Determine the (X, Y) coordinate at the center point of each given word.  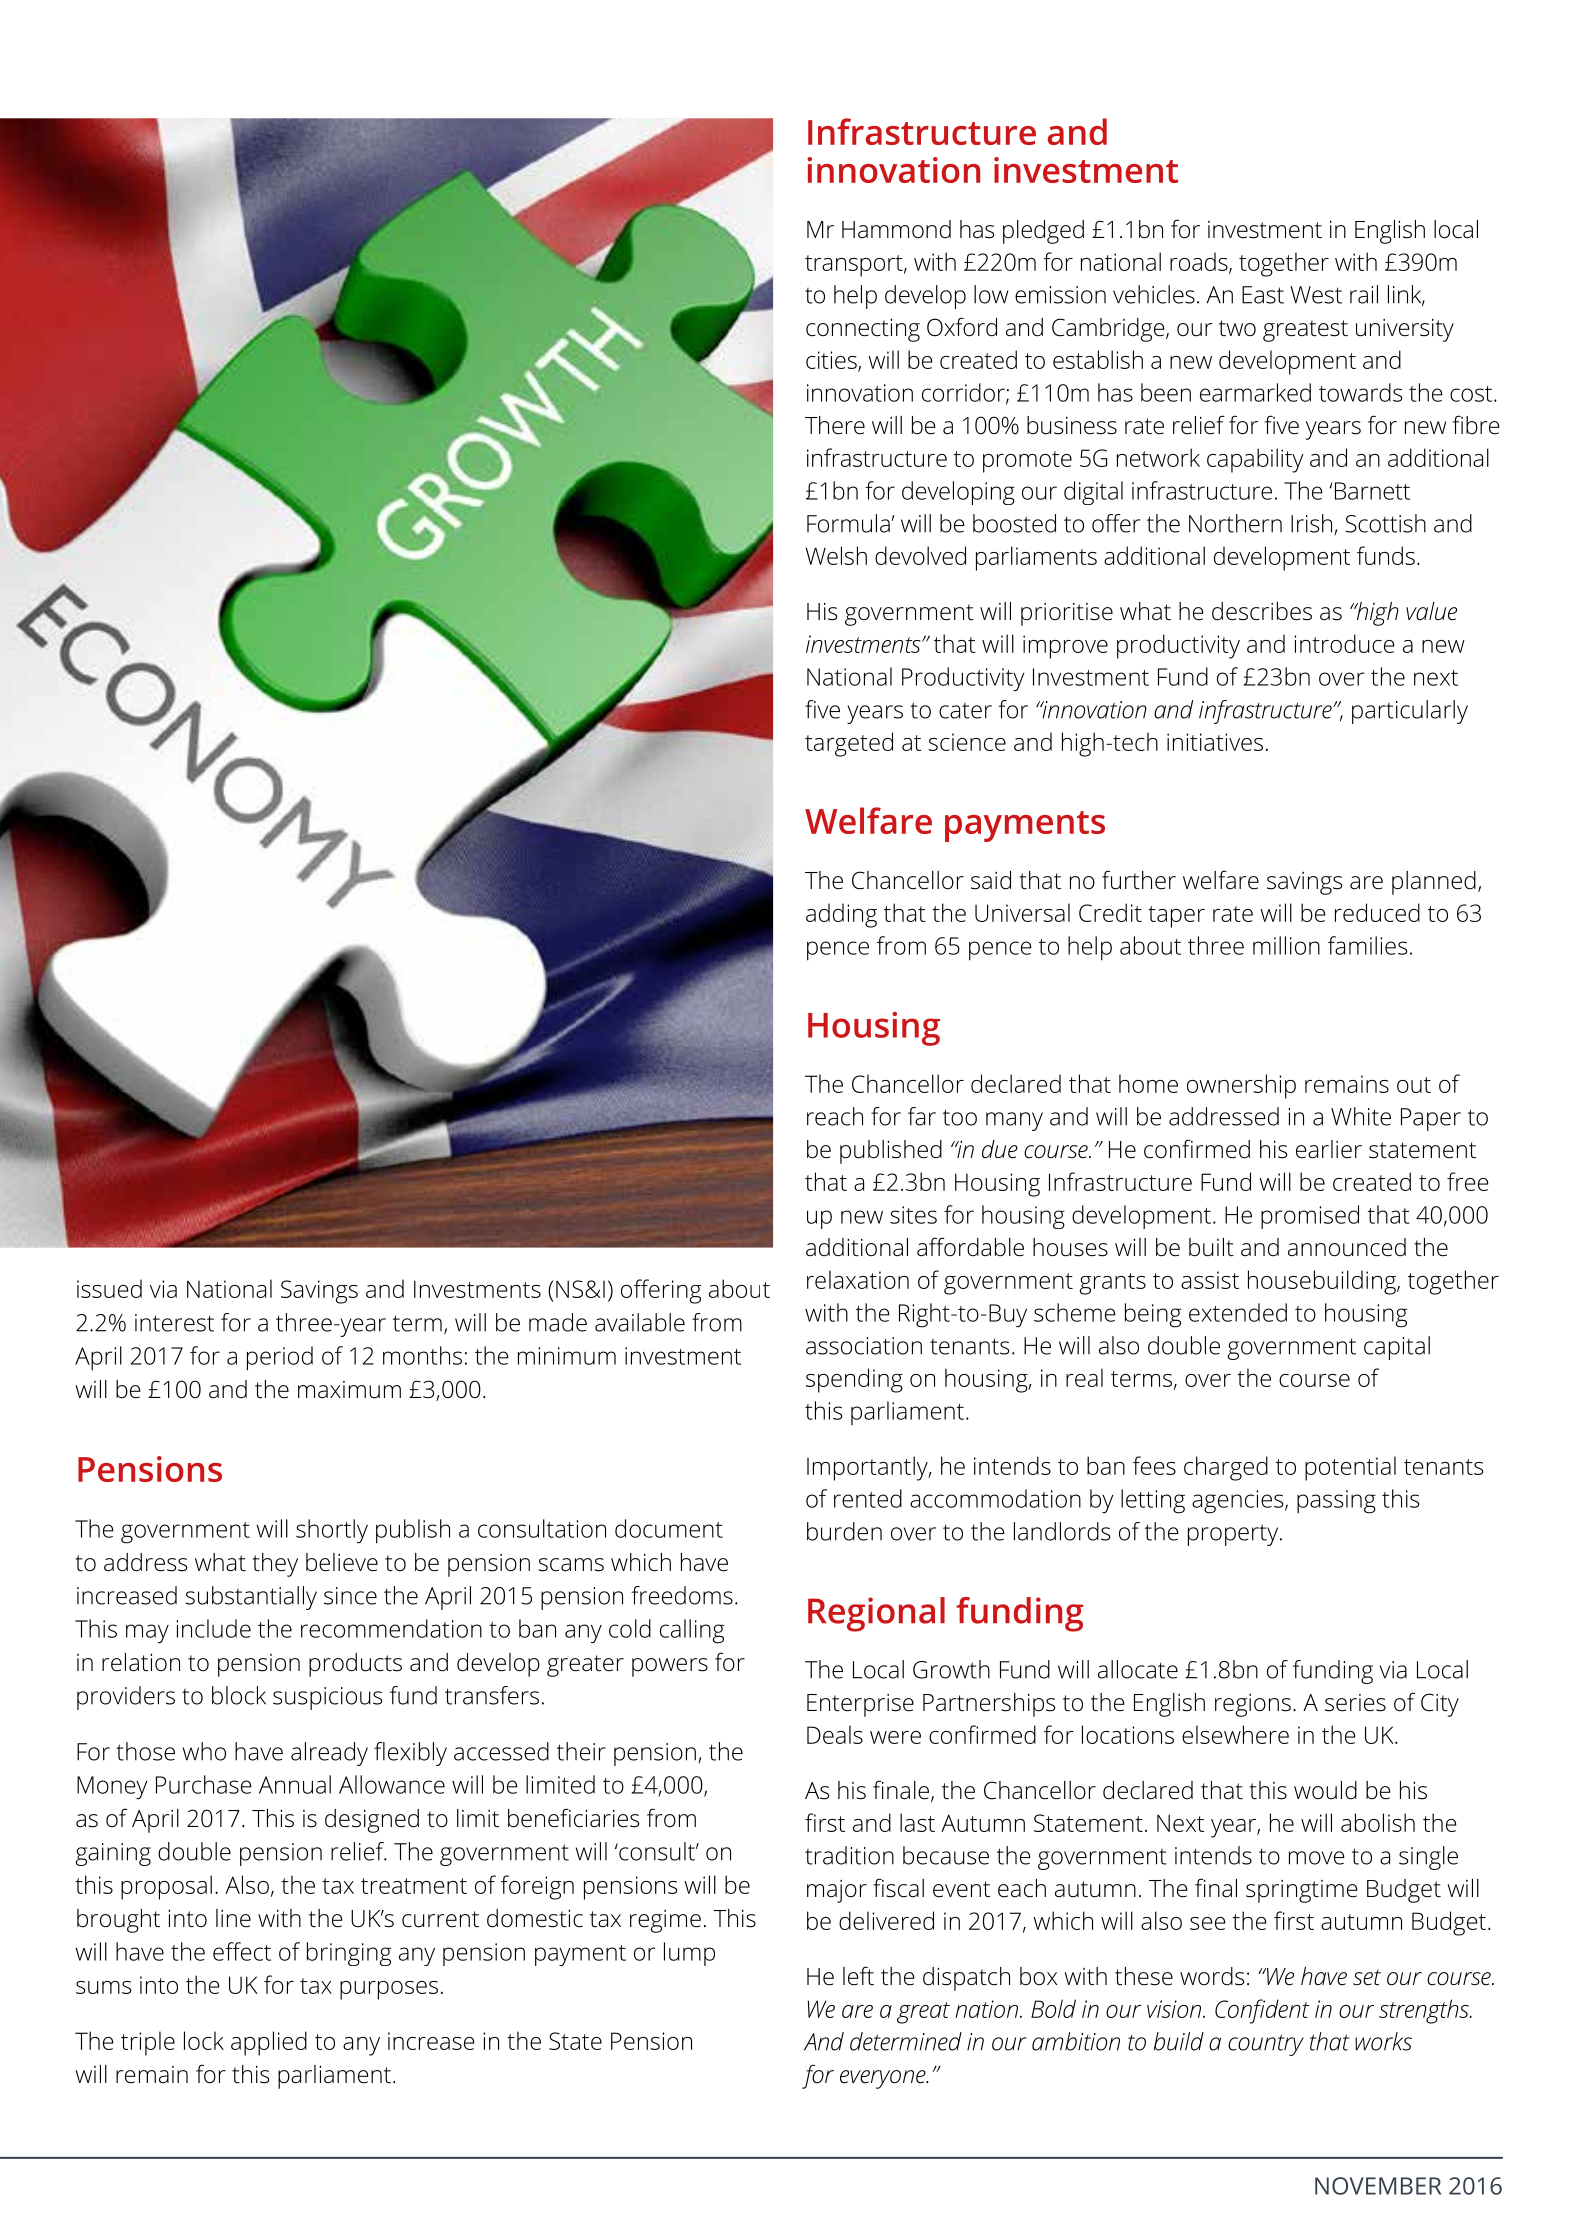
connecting (863, 330)
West (1316, 295)
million (1286, 945)
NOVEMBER (1378, 2186)
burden (844, 1531)
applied (269, 2043)
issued (109, 1288)
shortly (332, 1531)
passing (1336, 1502)
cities (832, 361)
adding (841, 915)
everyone (884, 2079)
